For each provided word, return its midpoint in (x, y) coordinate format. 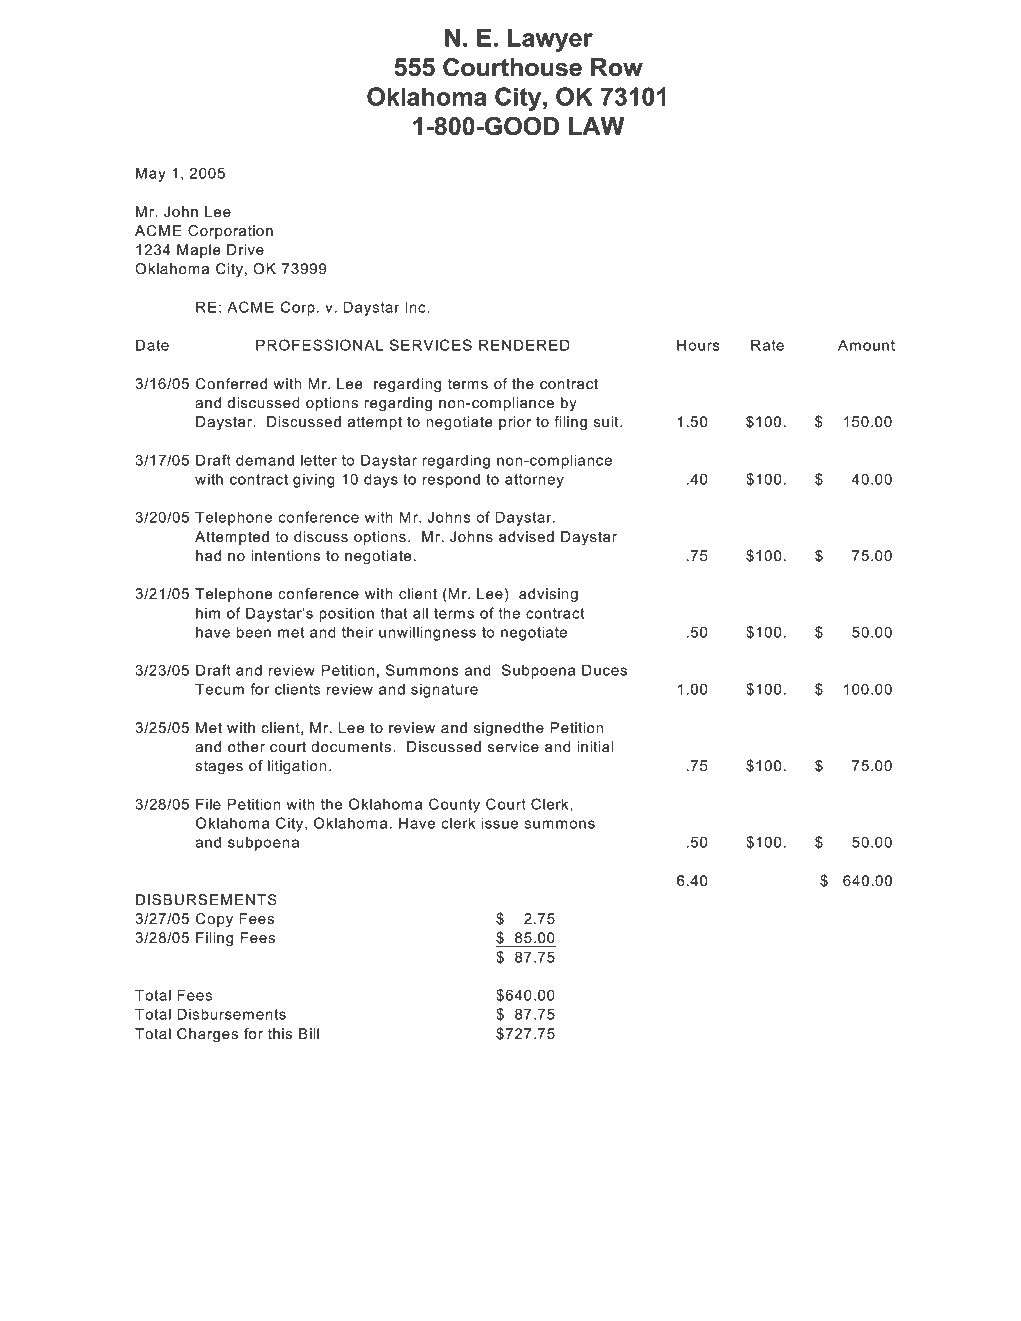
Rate (767, 345)
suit (607, 421)
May (151, 174)
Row (617, 67)
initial (595, 746)
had (208, 555)
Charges (207, 1035)
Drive (245, 249)
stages (219, 767)
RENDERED (524, 345)
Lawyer (550, 40)
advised (526, 536)
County (454, 805)
